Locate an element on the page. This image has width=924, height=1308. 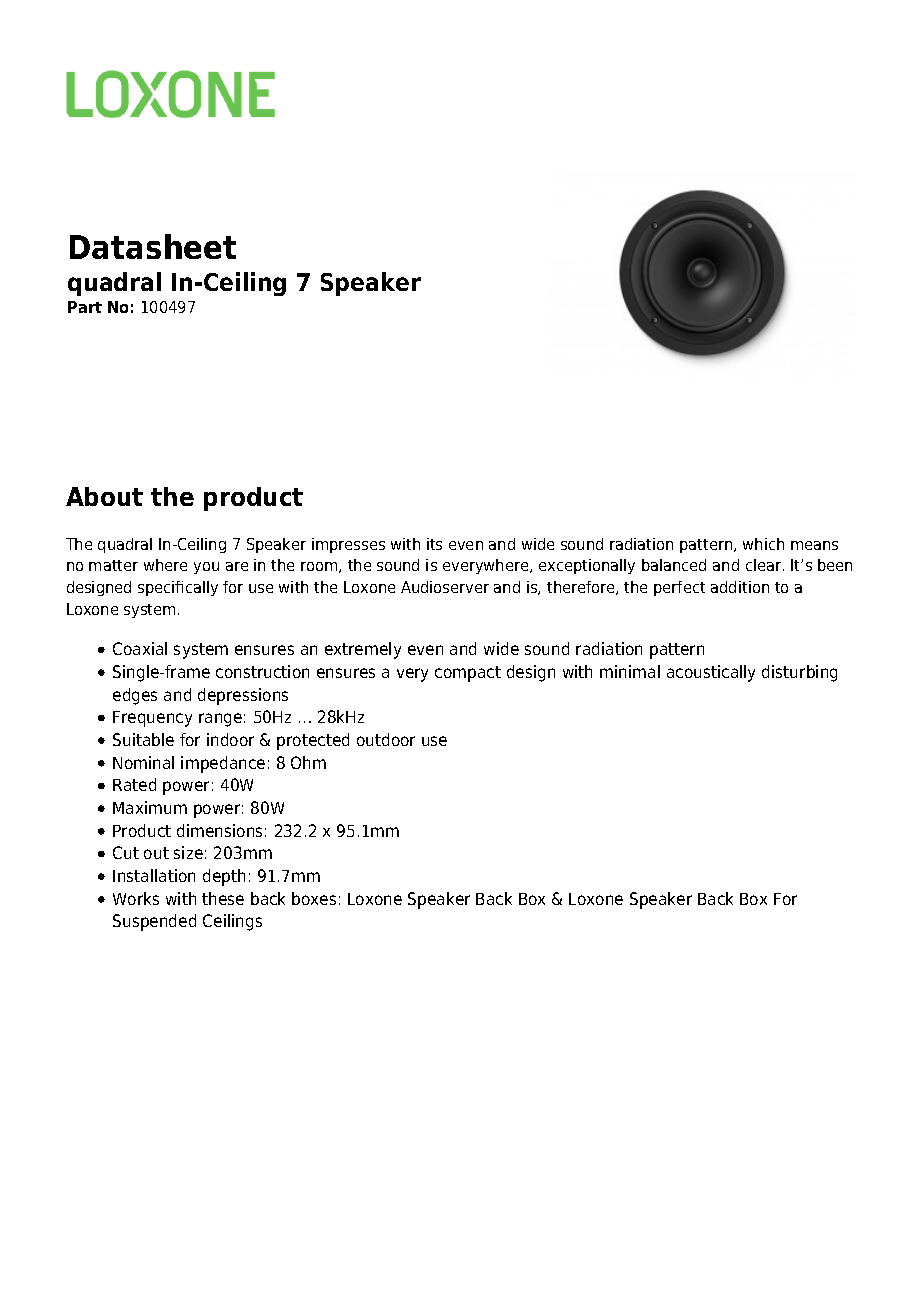
which is located at coordinates (763, 544).
